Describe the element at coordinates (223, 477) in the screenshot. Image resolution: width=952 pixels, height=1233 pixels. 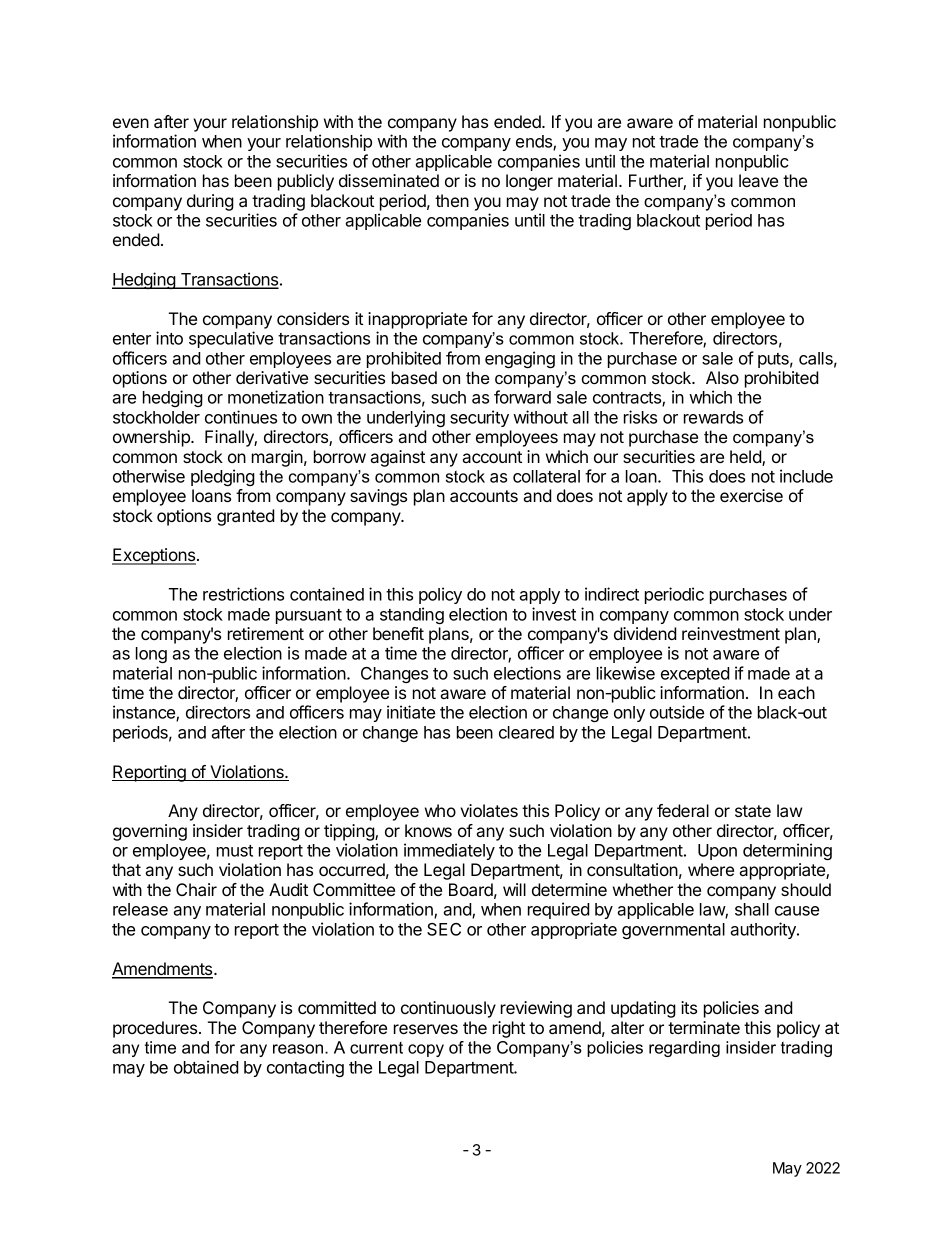
I see `pledging` at that location.
